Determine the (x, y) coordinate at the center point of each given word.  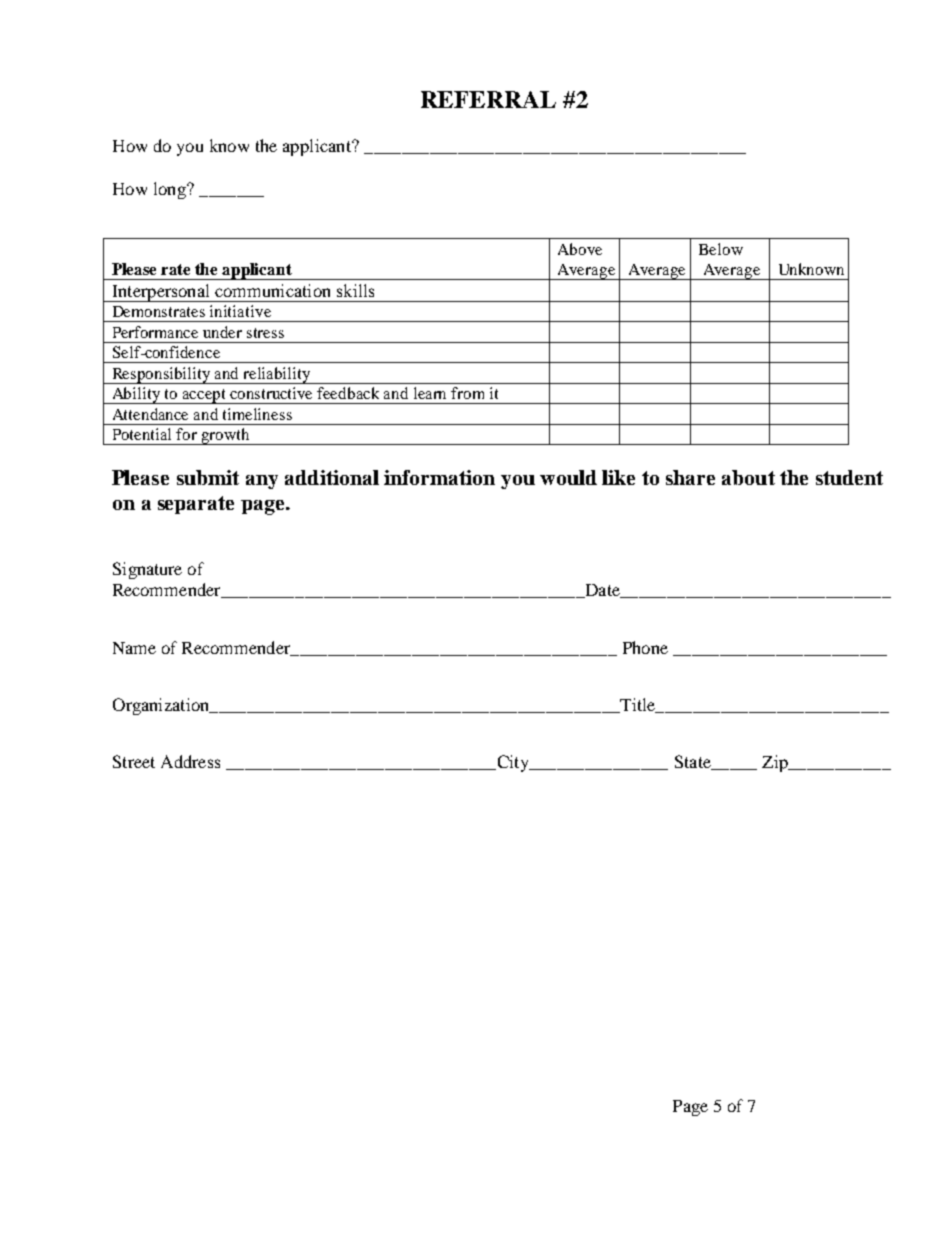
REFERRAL (488, 99)
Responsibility (161, 375)
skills (355, 290)
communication (272, 290)
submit (208, 477)
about (748, 477)
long (171, 190)
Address (190, 761)
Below (721, 249)
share (690, 477)
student (849, 477)
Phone (645, 647)
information (439, 477)
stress (265, 333)
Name (134, 648)
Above (580, 249)
